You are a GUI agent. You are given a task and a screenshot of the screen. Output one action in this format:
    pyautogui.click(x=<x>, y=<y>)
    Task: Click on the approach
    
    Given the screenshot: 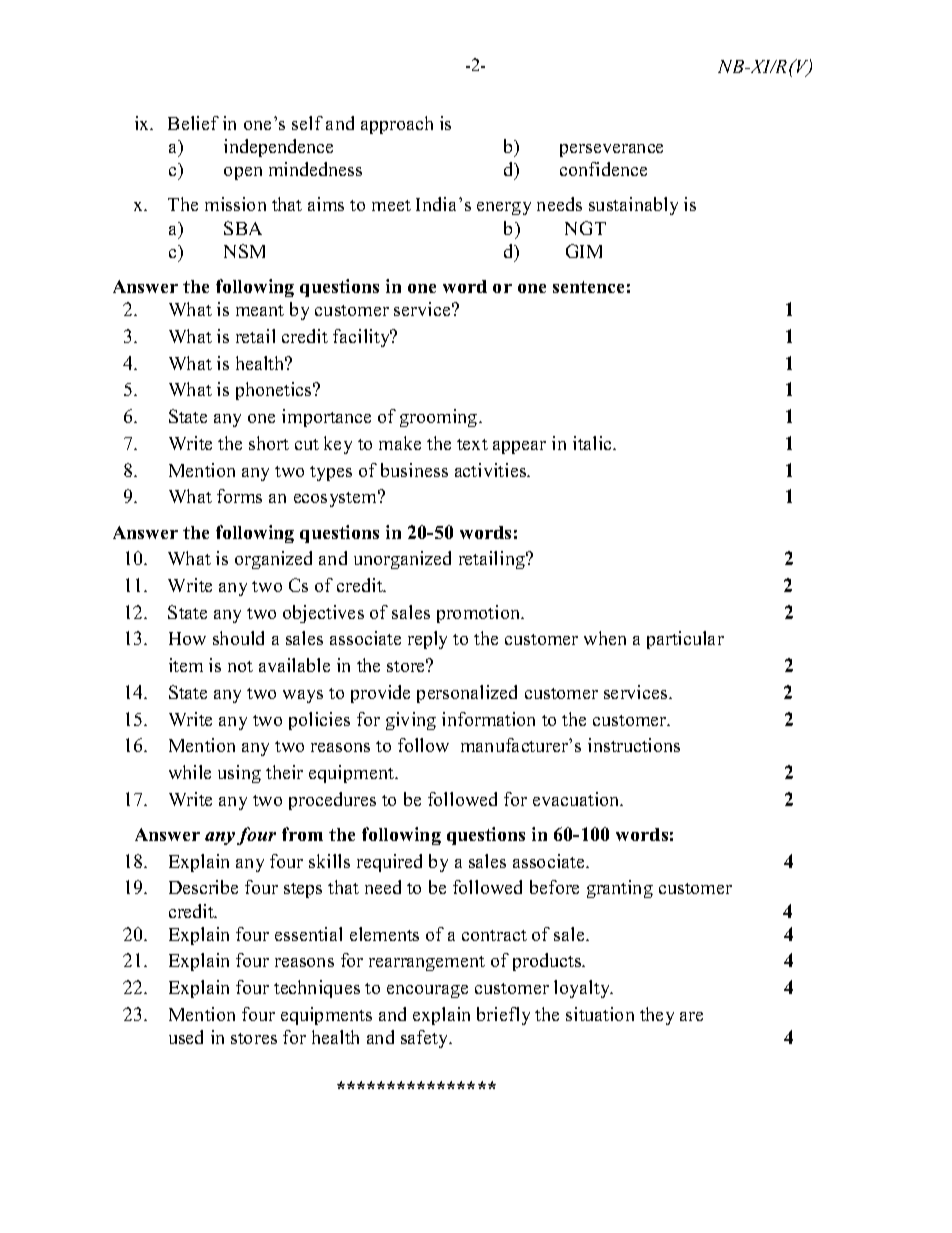 What is the action you would take?
    pyautogui.click(x=397, y=125)
